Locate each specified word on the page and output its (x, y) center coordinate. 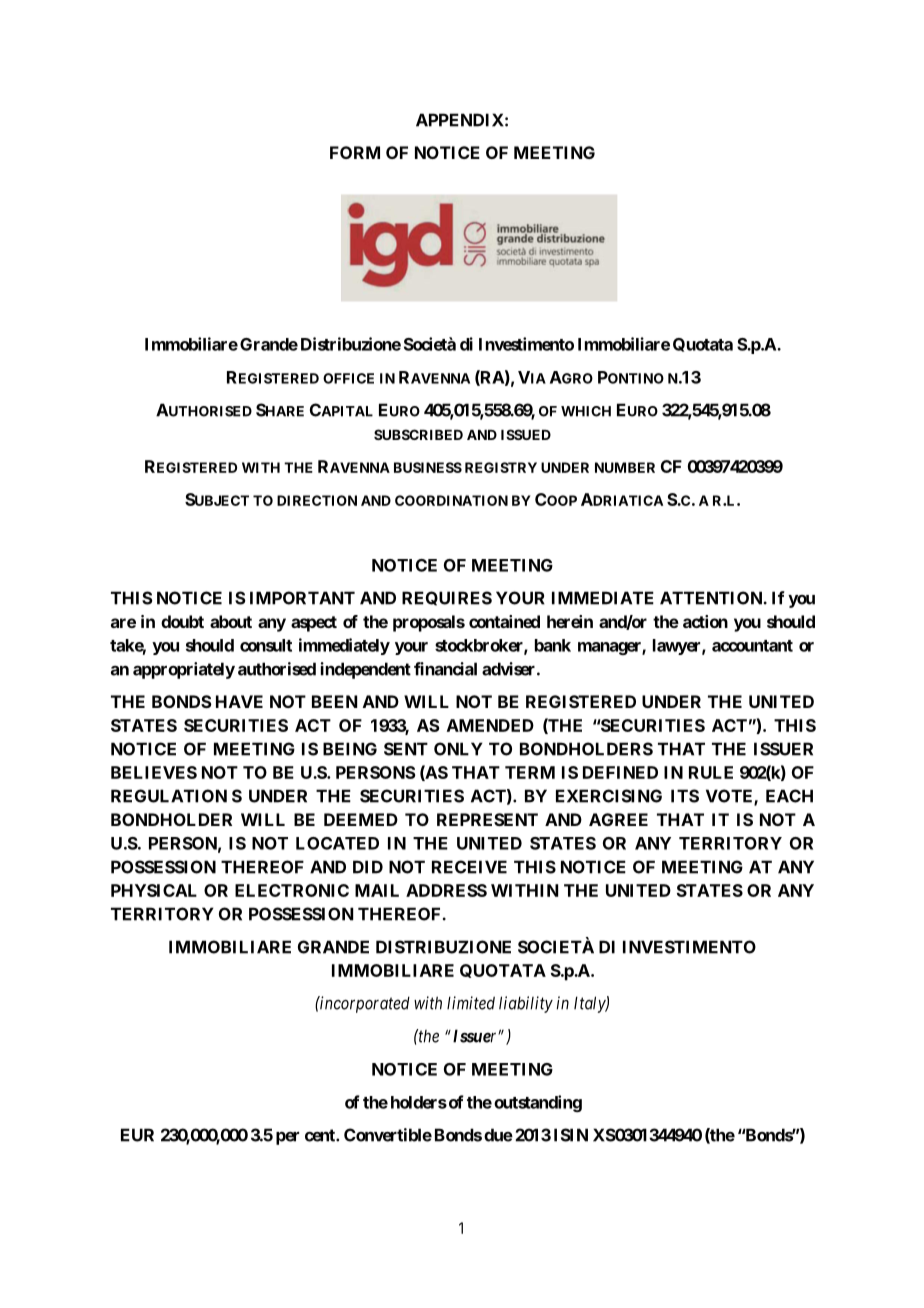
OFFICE (348, 378)
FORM (355, 152)
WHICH (586, 411)
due (498, 1135)
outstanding (538, 1103)
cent (321, 1135)
